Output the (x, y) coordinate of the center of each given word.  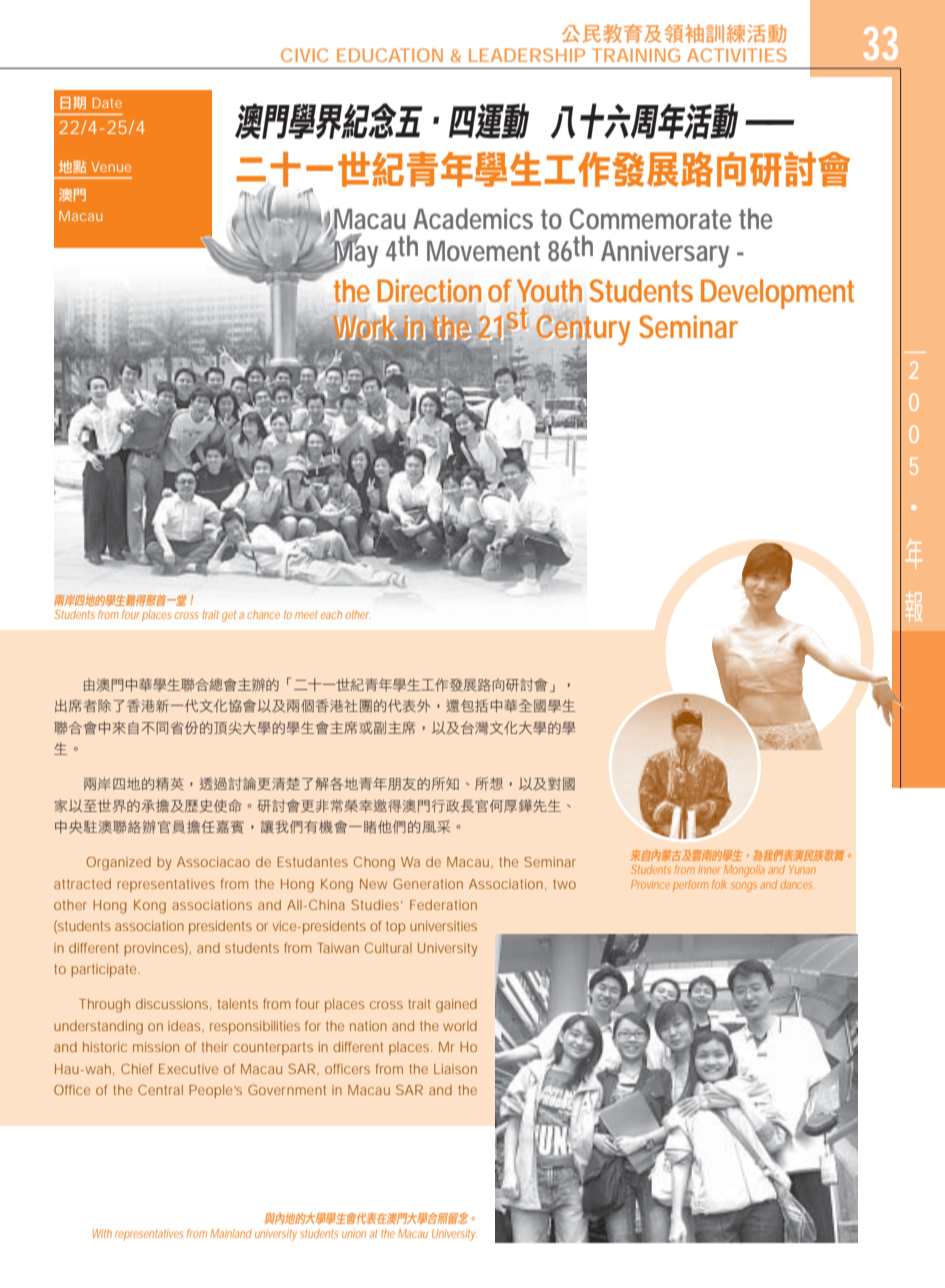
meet (306, 615)
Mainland (231, 1233)
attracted (82, 884)
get (229, 616)
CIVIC (304, 55)
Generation (428, 884)
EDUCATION (390, 55)
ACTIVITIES (737, 55)
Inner (709, 870)
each (331, 614)
